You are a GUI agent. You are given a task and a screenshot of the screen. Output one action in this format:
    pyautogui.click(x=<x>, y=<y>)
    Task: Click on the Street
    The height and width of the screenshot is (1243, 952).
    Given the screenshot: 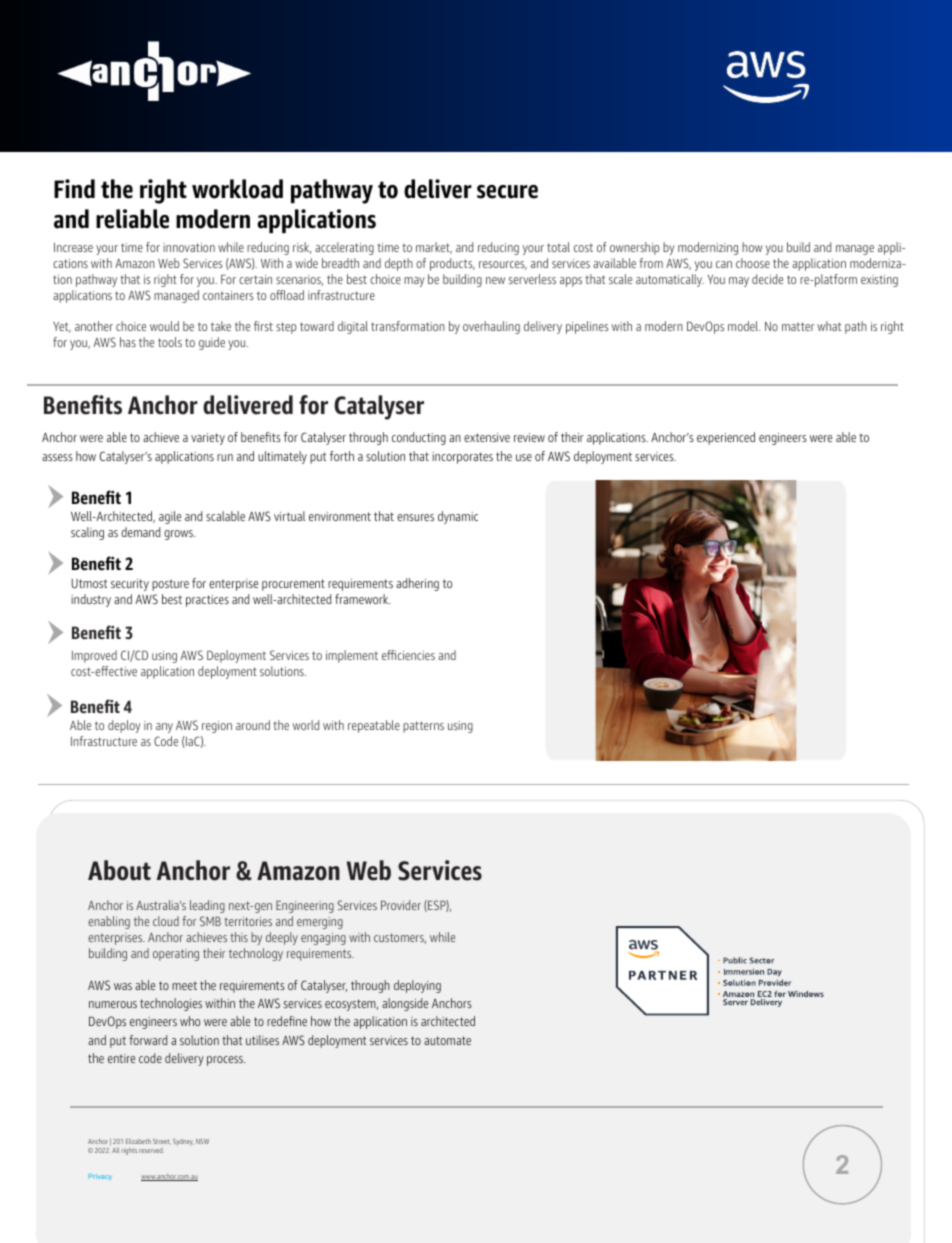 What is the action you would take?
    pyautogui.click(x=162, y=1142)
